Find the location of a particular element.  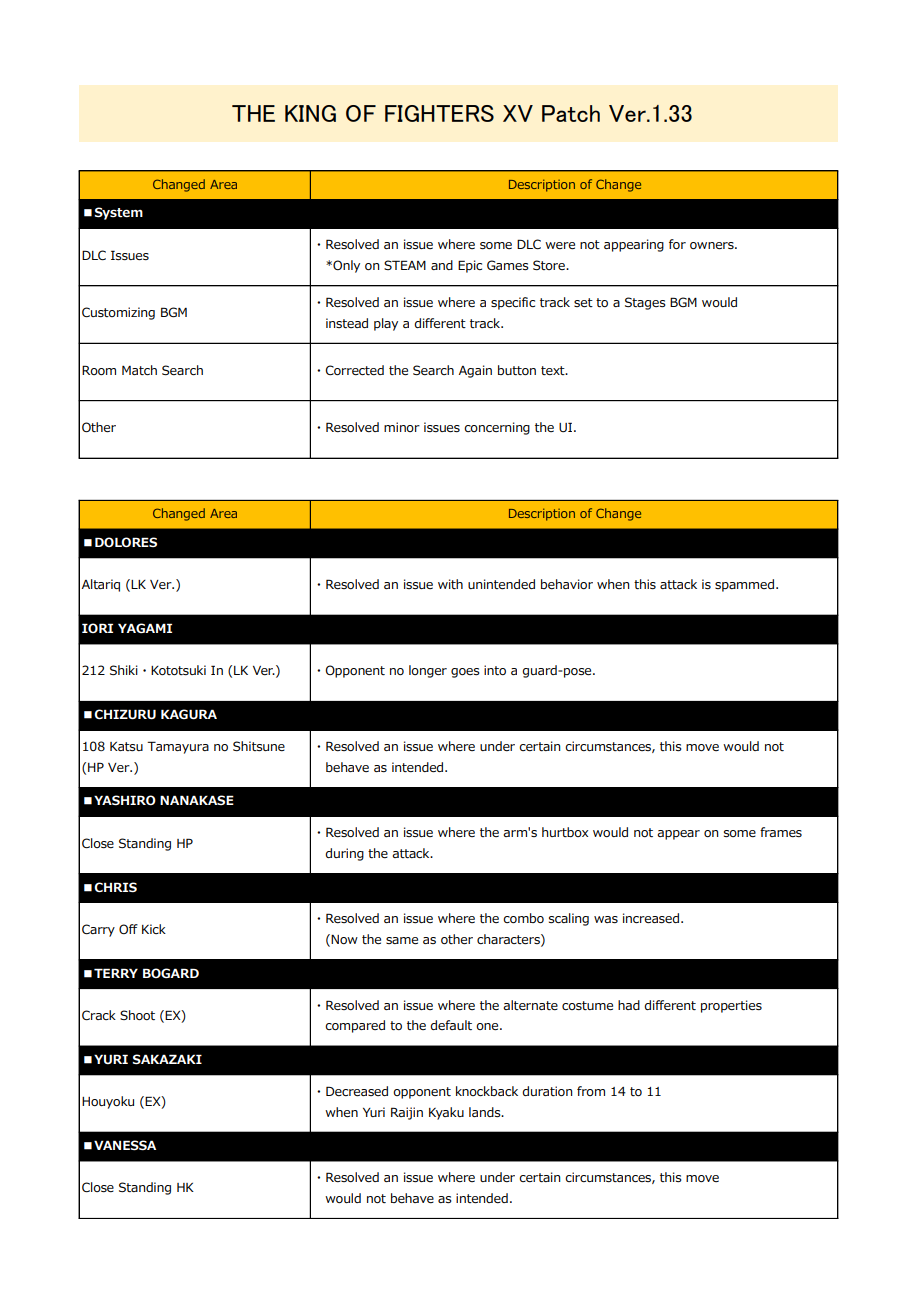

System is located at coordinates (118, 213).
